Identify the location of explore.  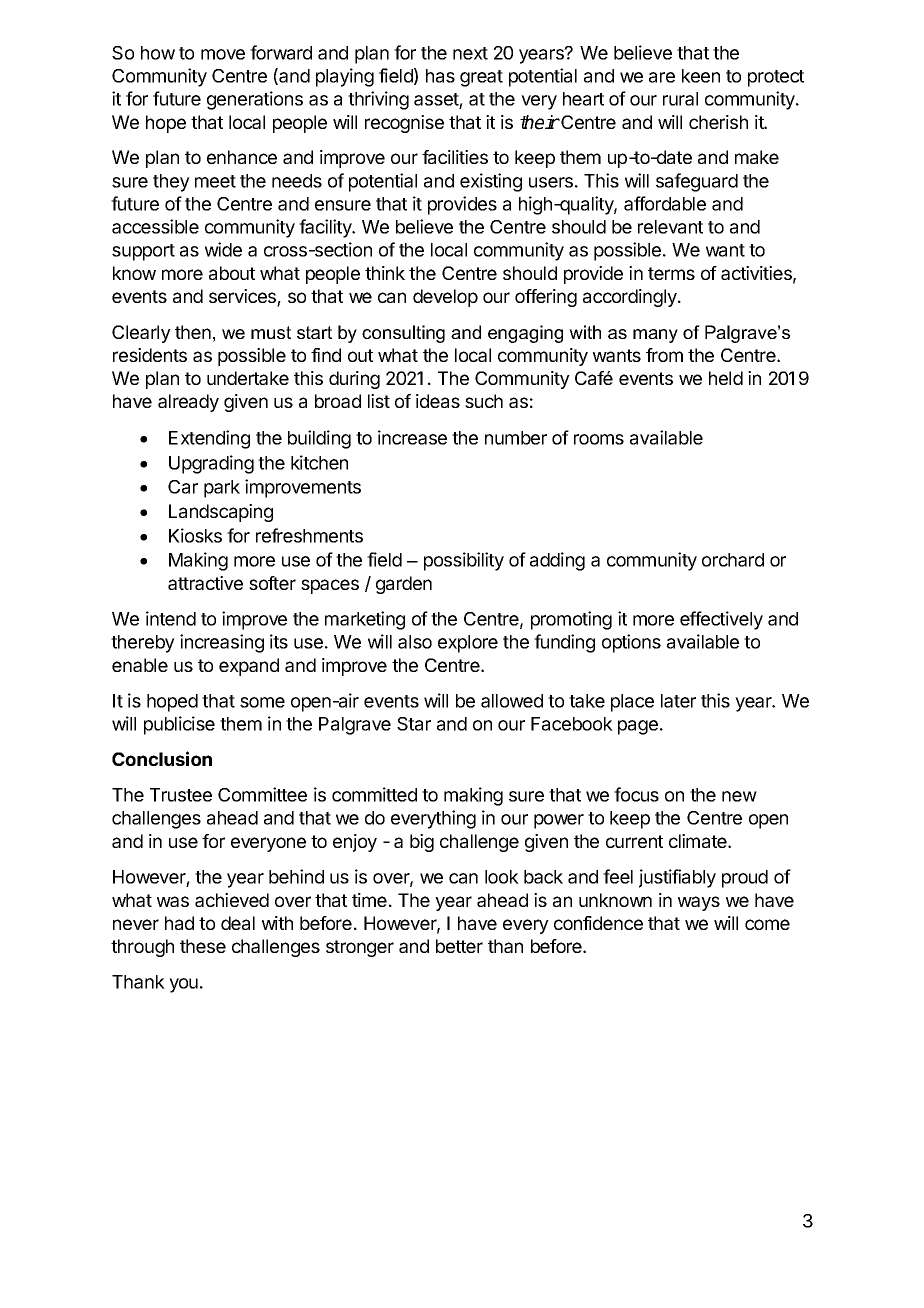
(468, 644).
